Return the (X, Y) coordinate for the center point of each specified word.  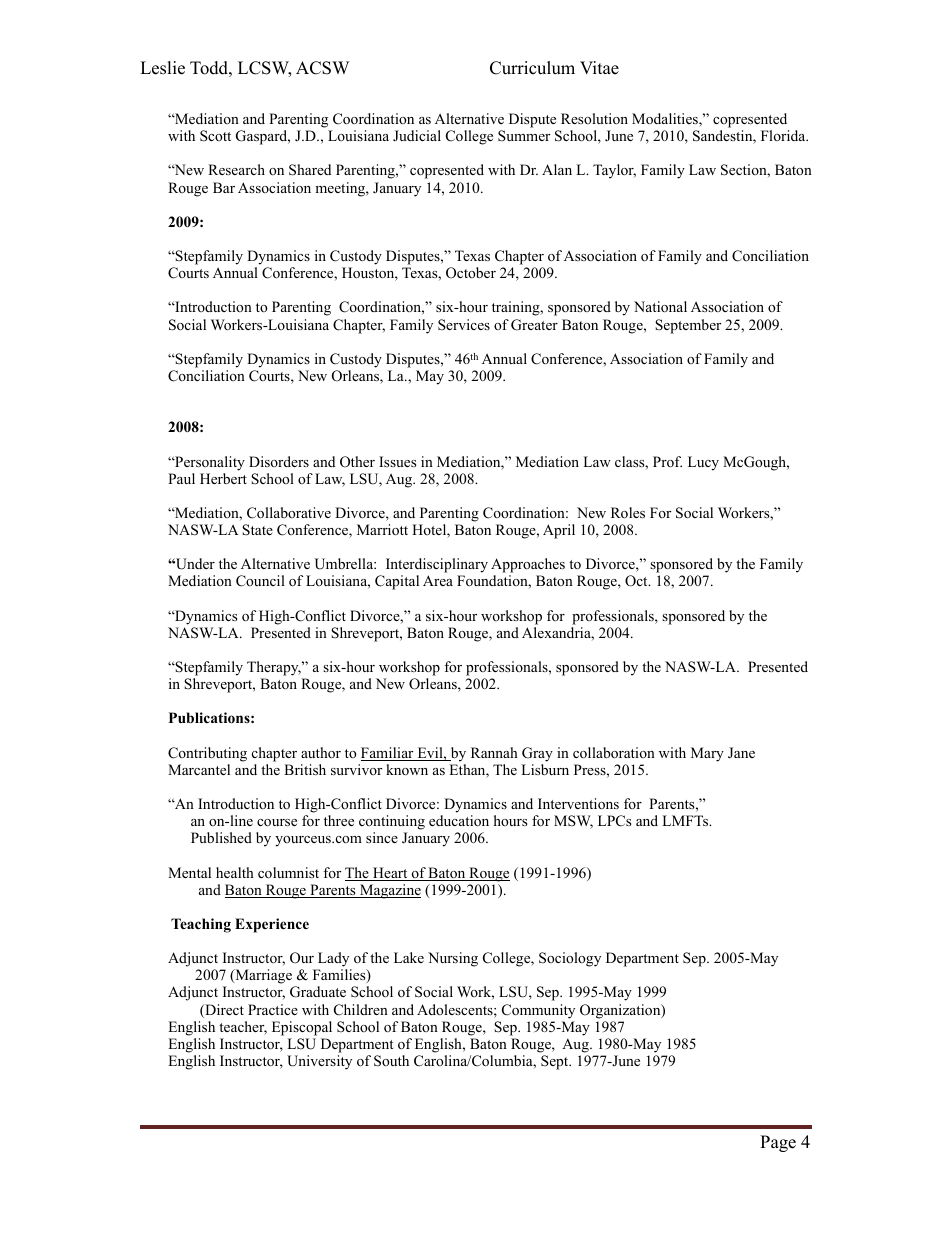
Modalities (666, 120)
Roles (628, 512)
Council (260, 581)
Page (778, 1143)
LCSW (264, 69)
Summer (524, 136)
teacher (243, 1028)
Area (438, 580)
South (391, 1061)
